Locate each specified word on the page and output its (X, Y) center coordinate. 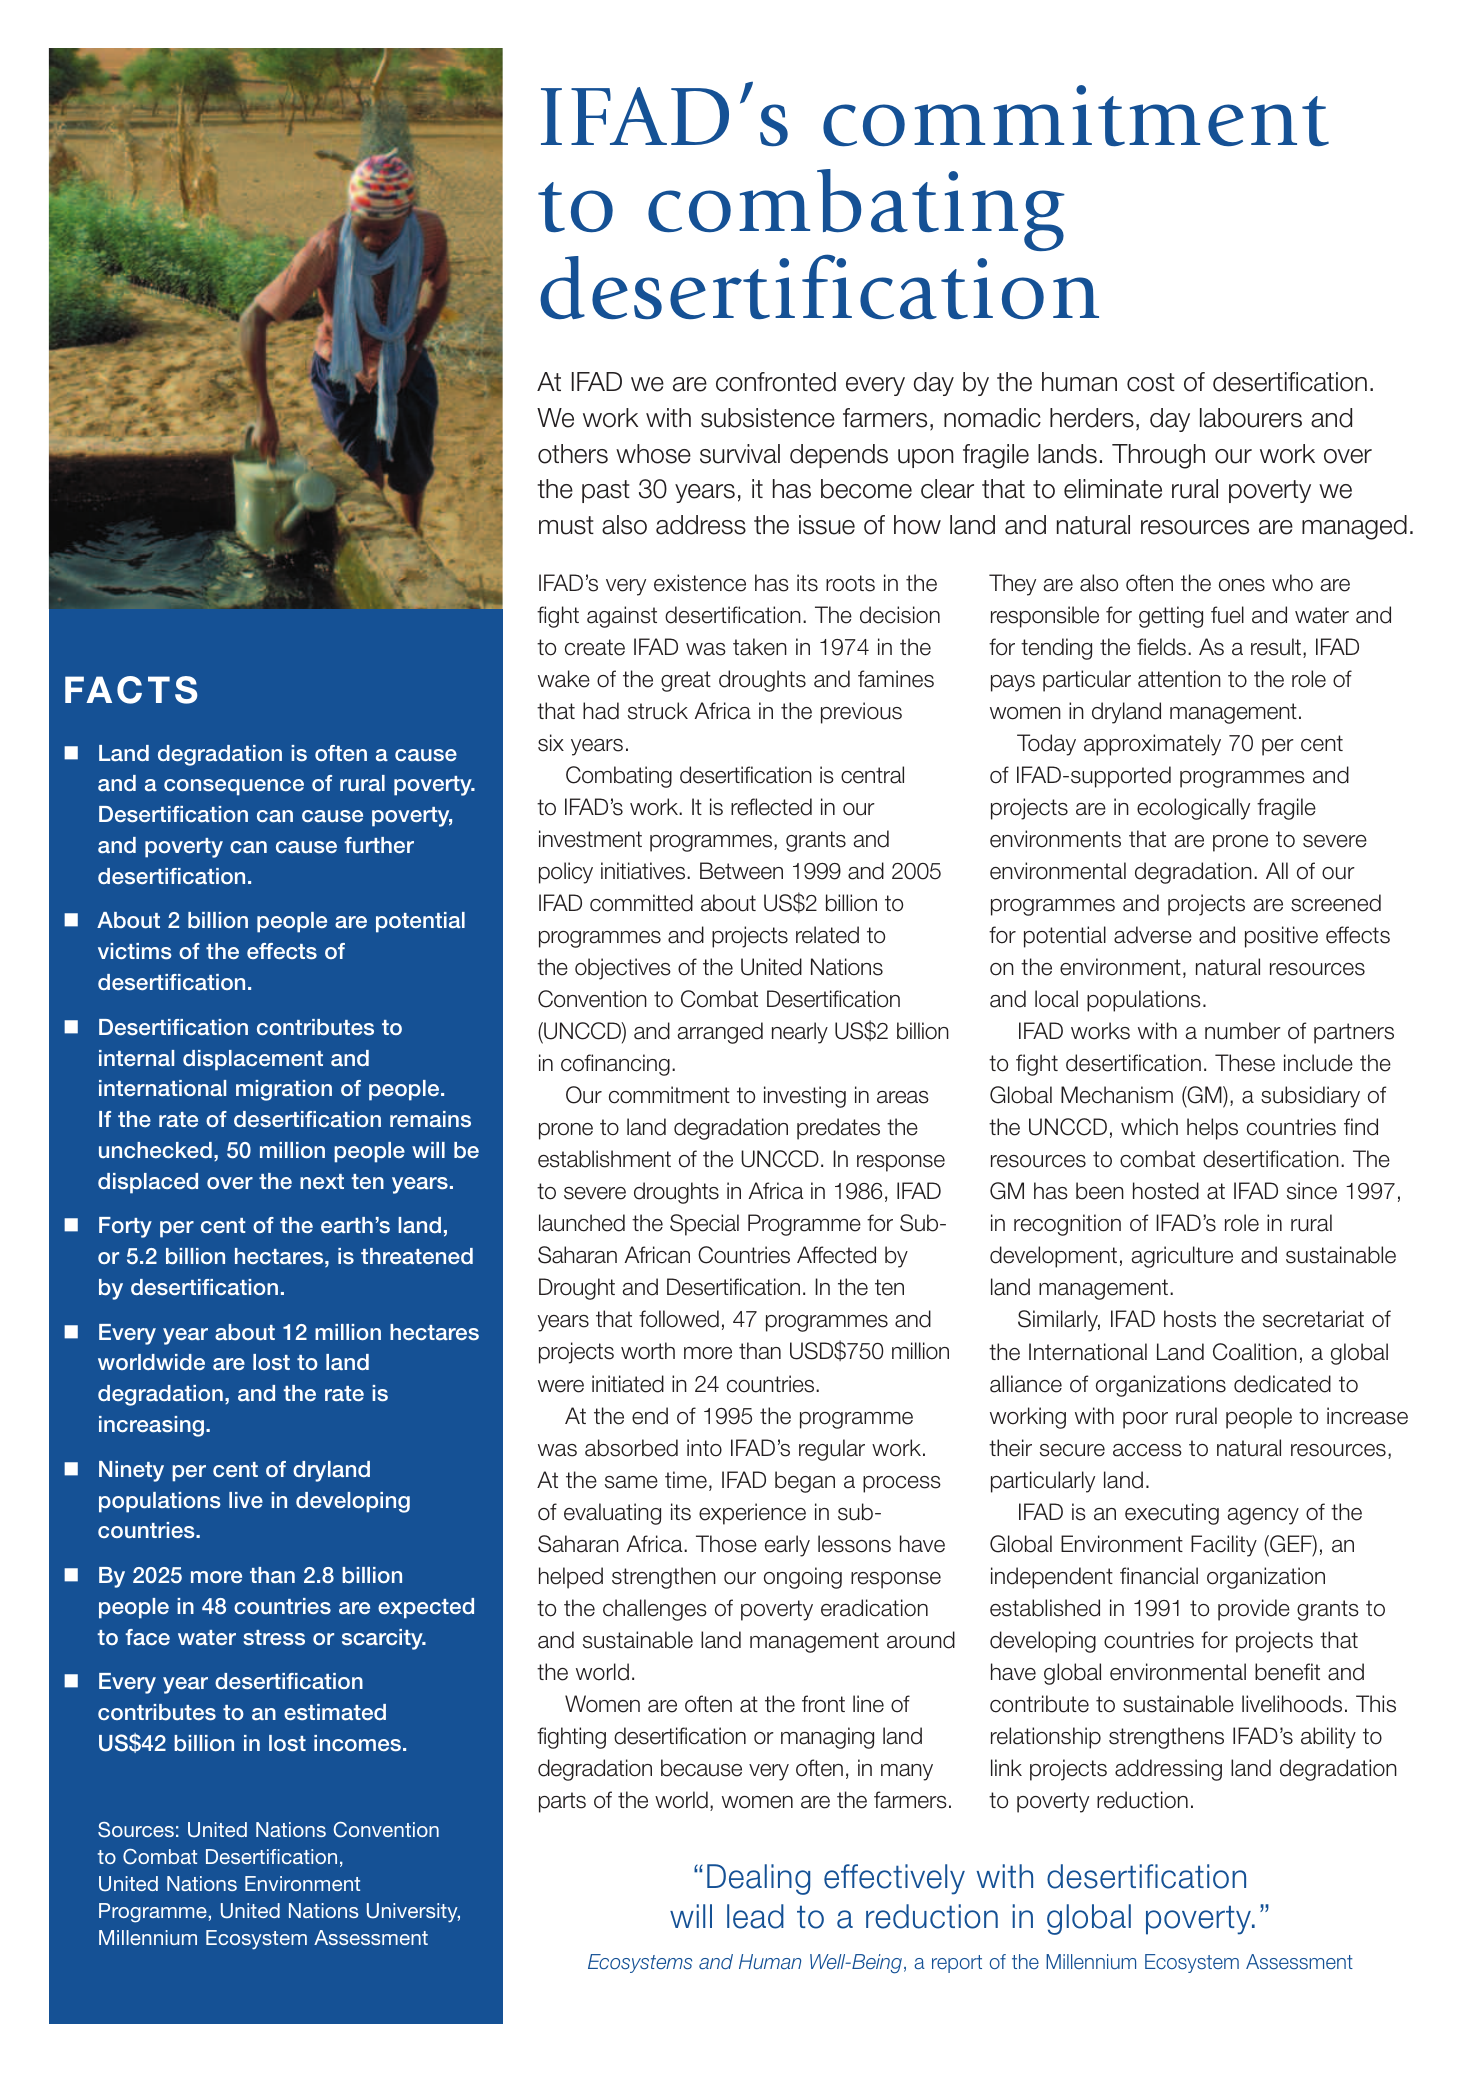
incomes (359, 1743)
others (573, 454)
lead (755, 1916)
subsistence (768, 418)
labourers (1251, 418)
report (957, 1964)
